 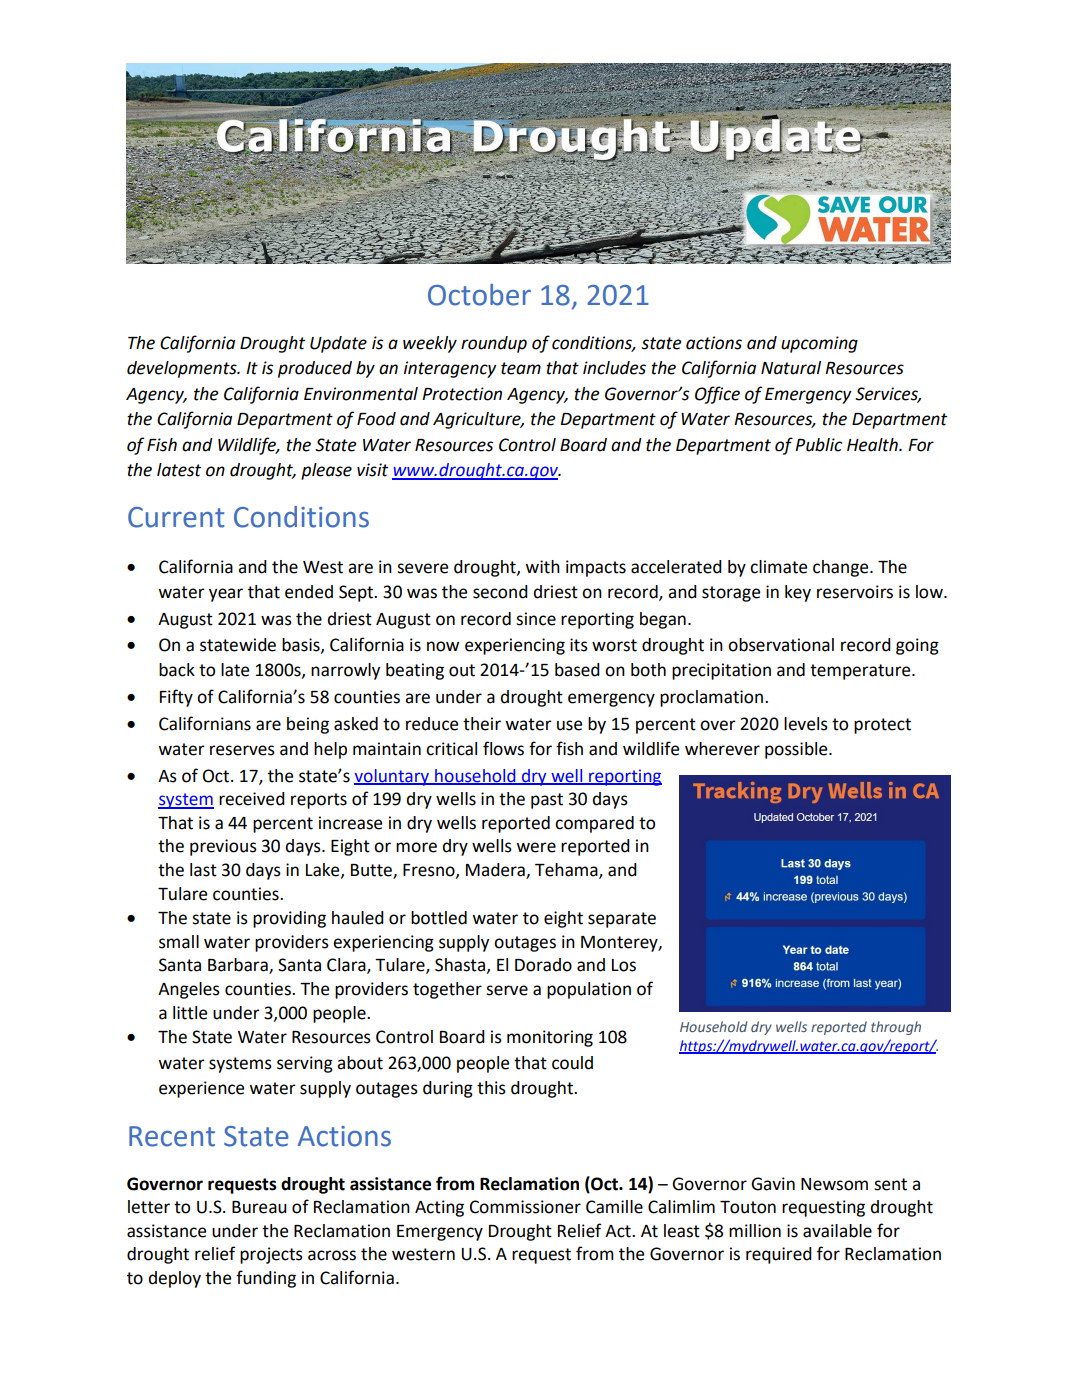 What do you see at coordinates (226, 595) in the document?
I see `year` at bounding box center [226, 595].
